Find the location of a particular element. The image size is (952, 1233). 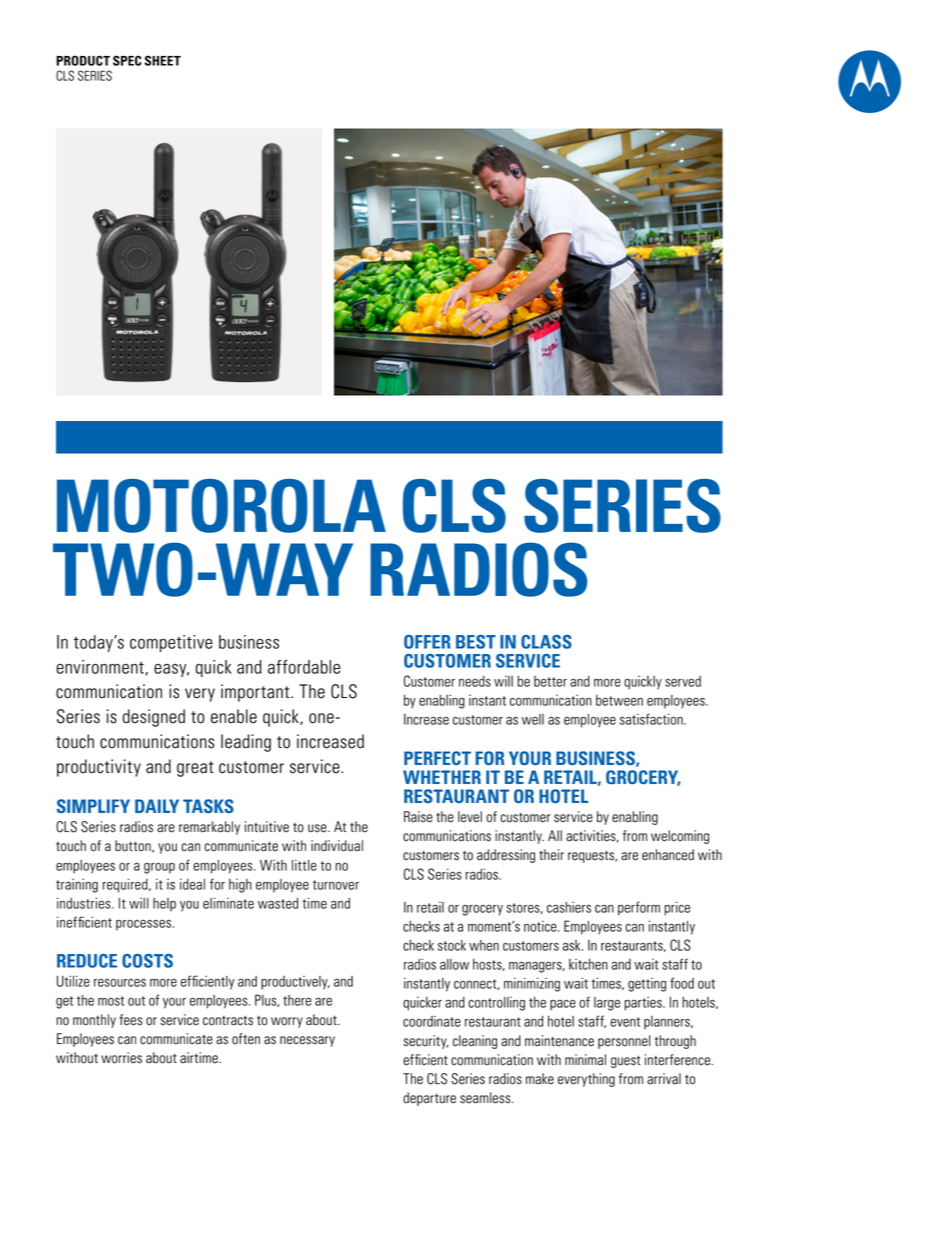

PERFECT is located at coordinates (437, 758).
